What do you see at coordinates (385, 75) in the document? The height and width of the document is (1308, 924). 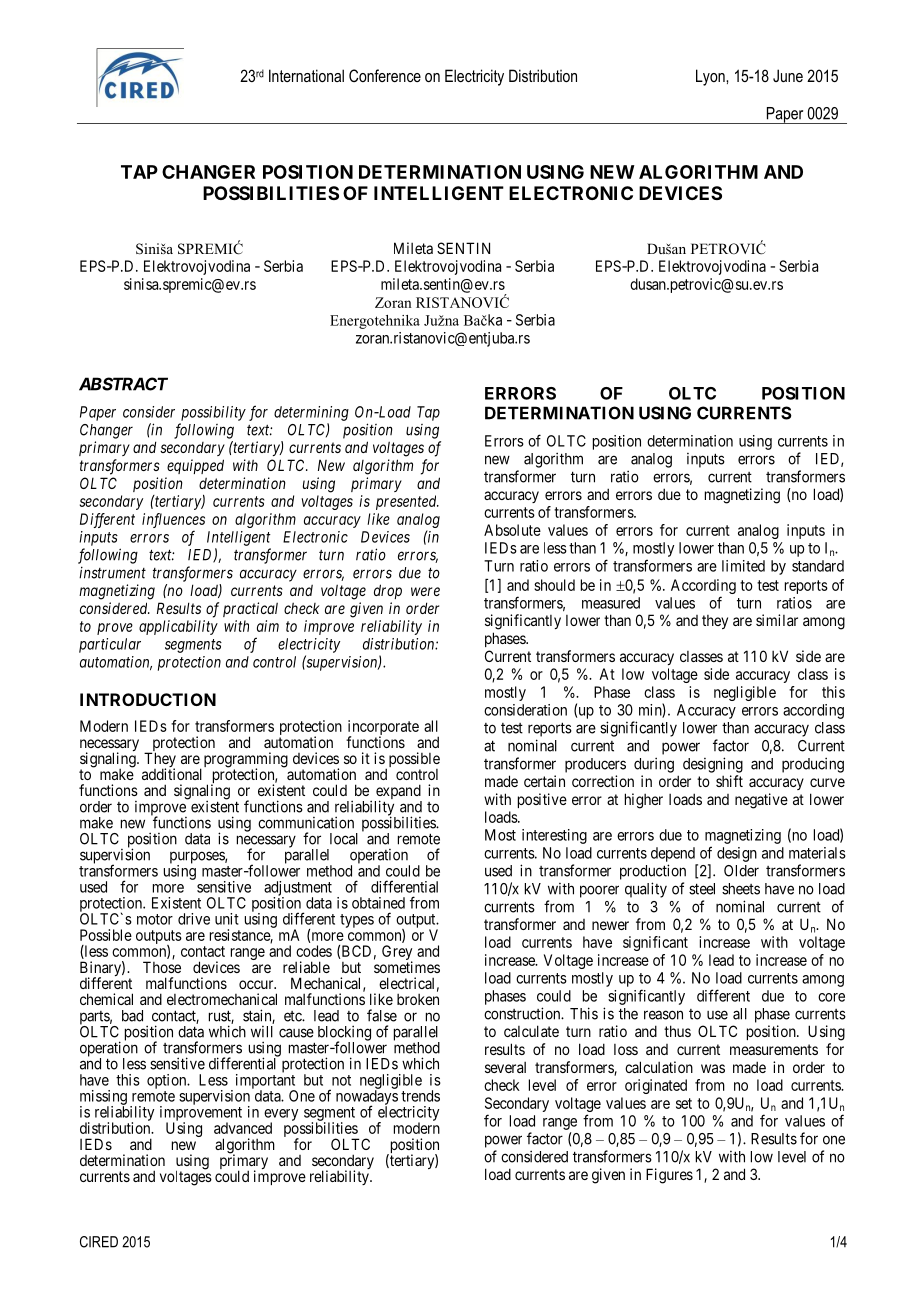 I see `Conference` at bounding box center [385, 75].
